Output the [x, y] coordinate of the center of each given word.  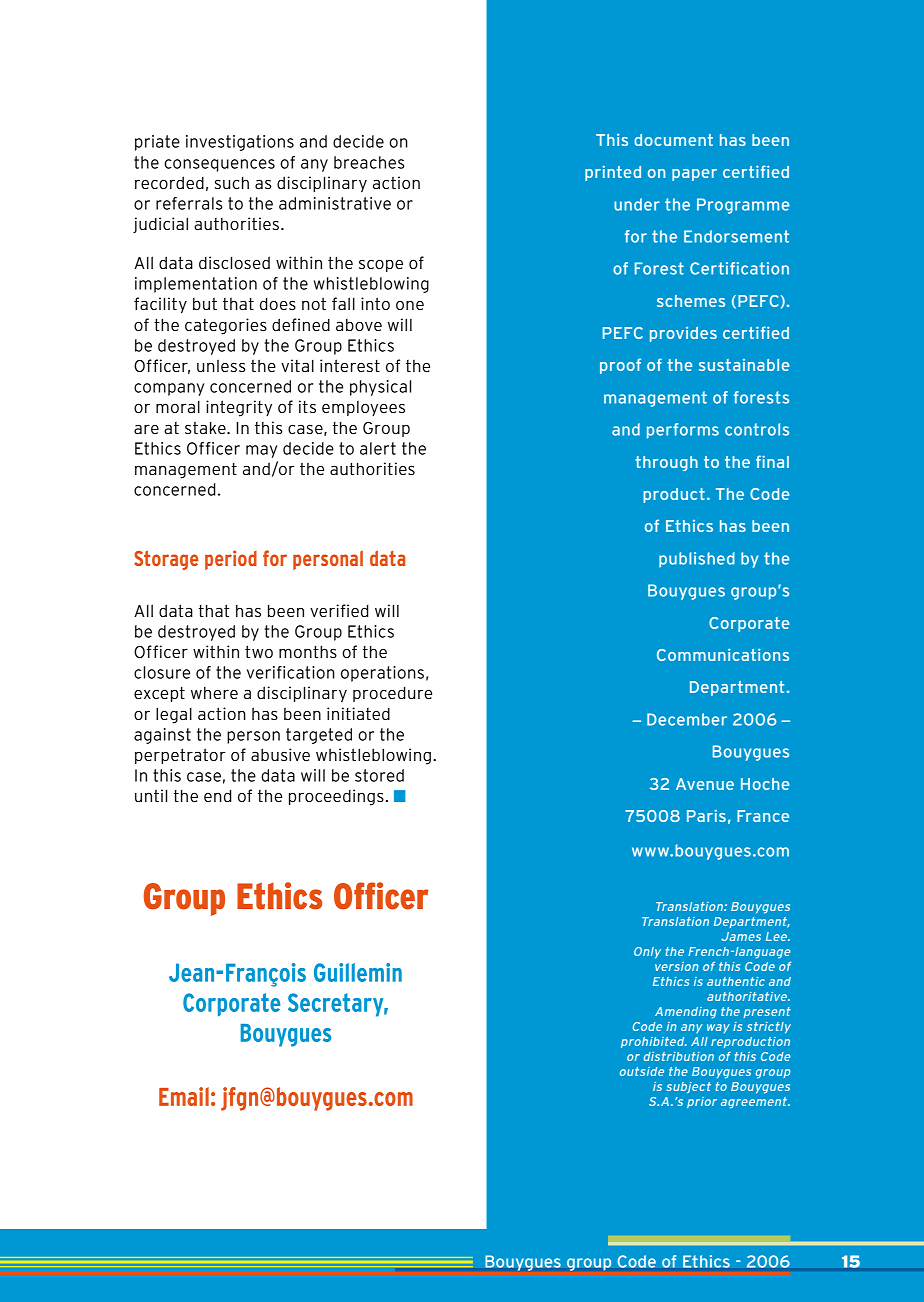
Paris [706, 815]
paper [694, 175]
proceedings [336, 797]
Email [184, 1096]
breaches [369, 162]
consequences [219, 165]
